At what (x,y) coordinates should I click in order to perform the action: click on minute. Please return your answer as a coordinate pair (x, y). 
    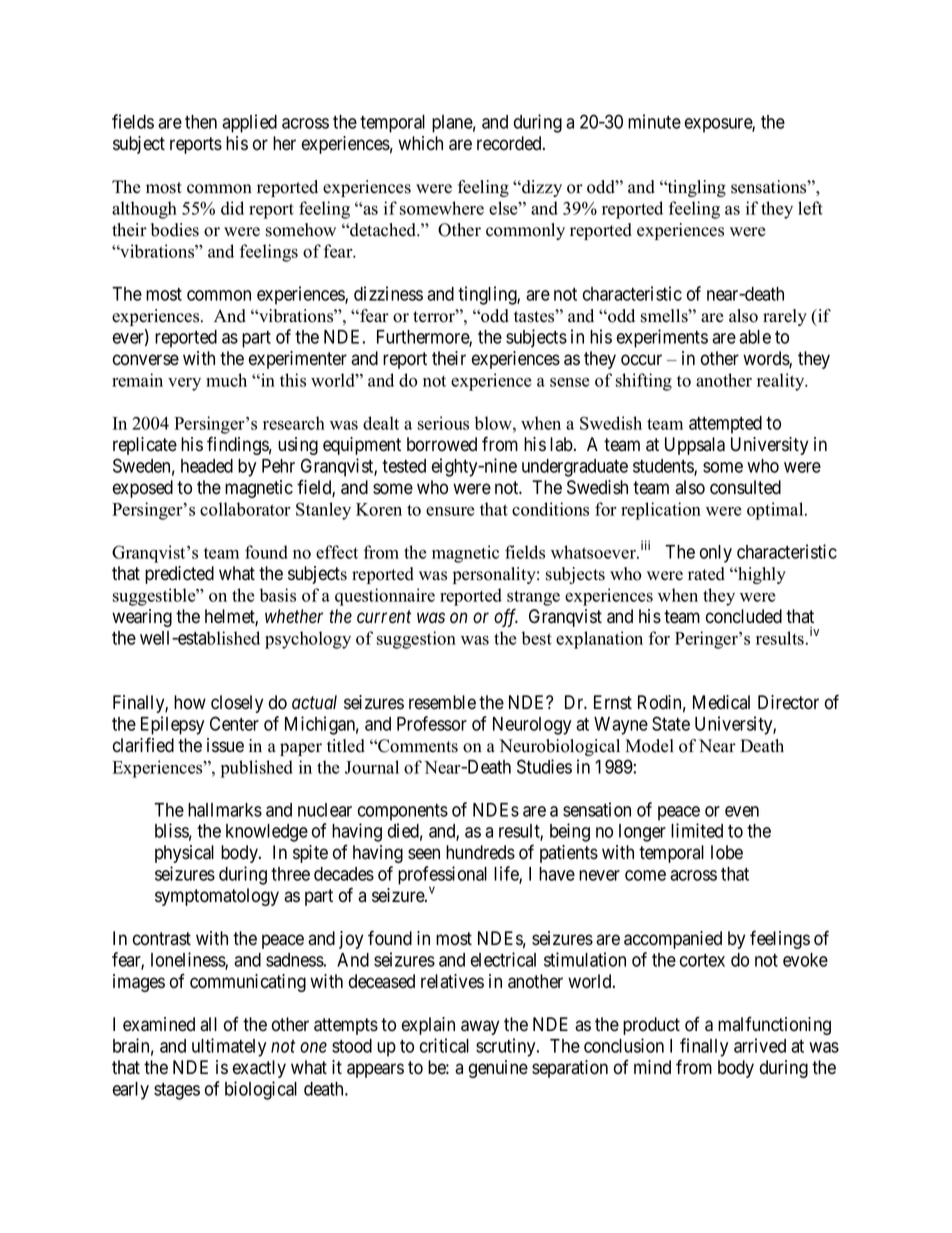
    Looking at the image, I should click on (654, 121).
